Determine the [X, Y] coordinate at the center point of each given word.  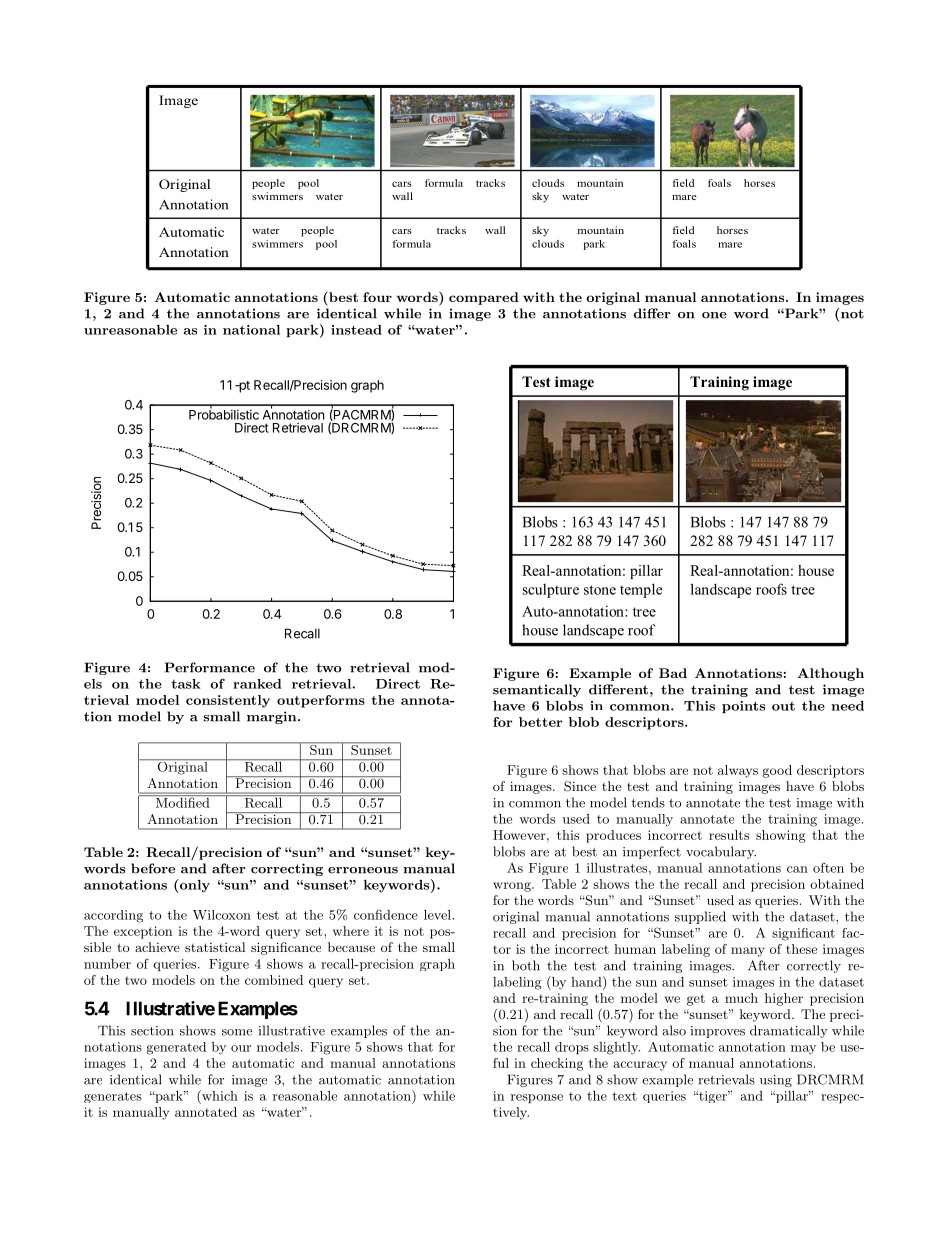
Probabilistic [224, 414]
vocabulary [721, 852]
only [194, 886]
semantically [537, 690]
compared [484, 298]
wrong [513, 887]
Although [830, 674]
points [743, 707]
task [186, 684]
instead [356, 330]
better [541, 722]
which [219, 1095]
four [377, 297]
